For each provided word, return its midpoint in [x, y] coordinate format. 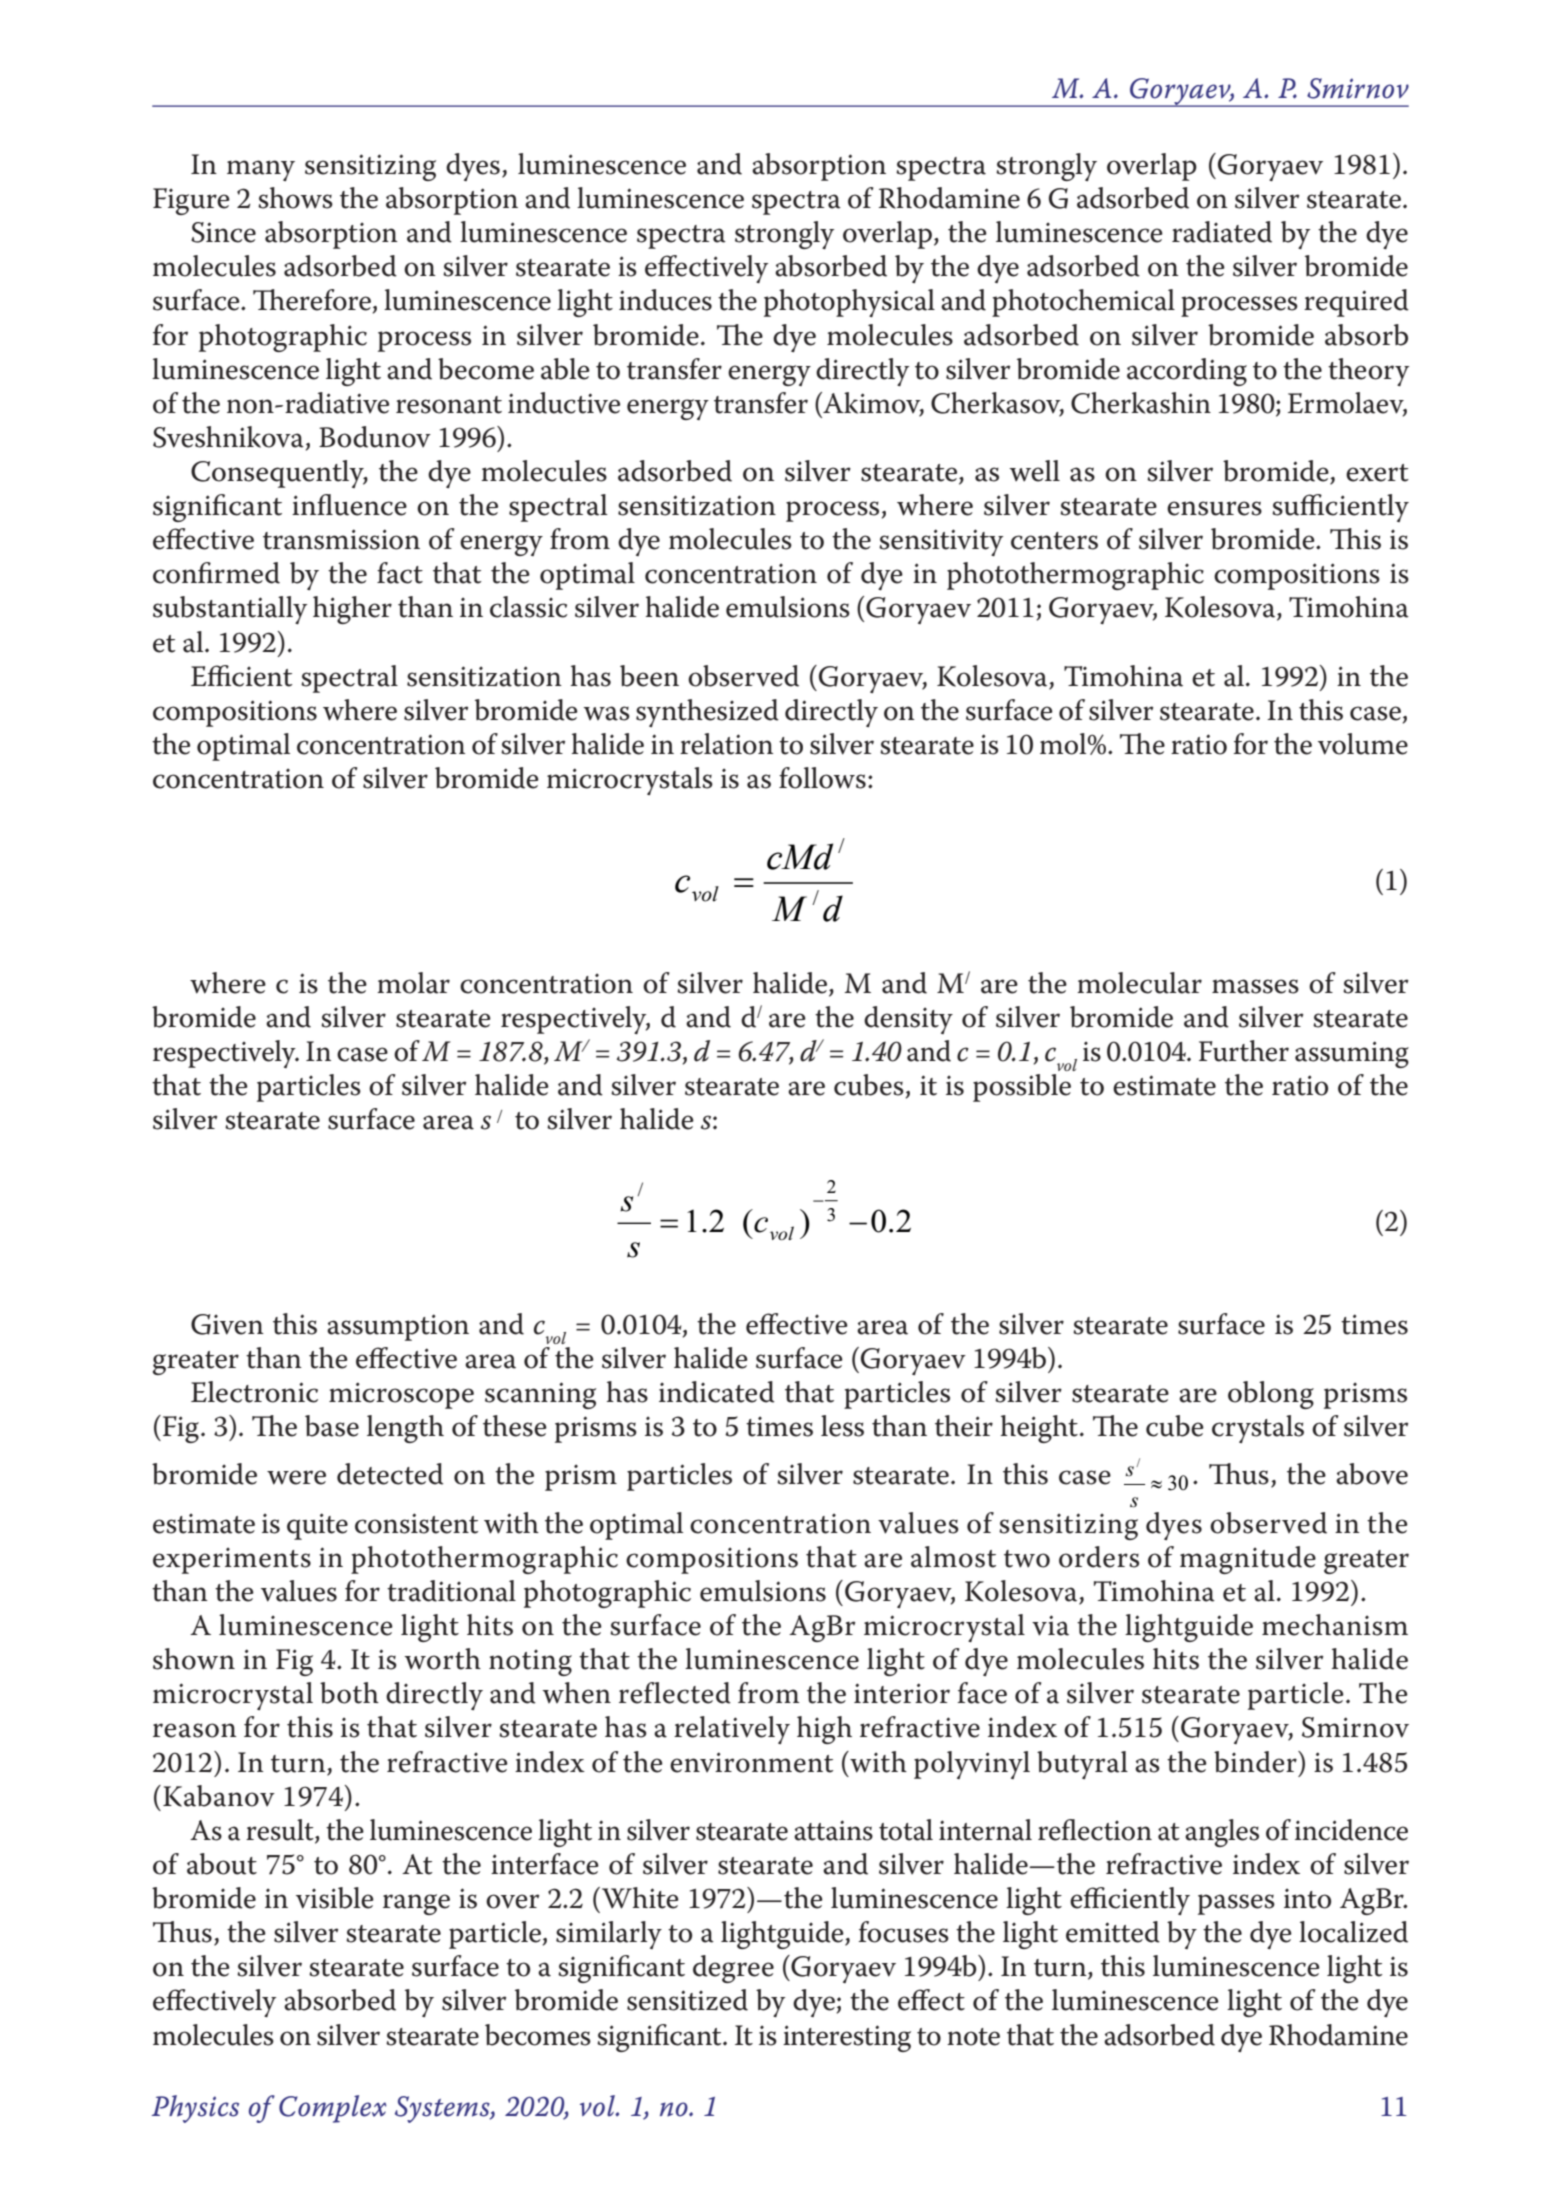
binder [1256, 1762]
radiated [1222, 232]
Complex [332, 2109]
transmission [341, 539]
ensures [1214, 508]
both [349, 1693]
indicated [717, 1392]
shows [295, 198]
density [908, 1020]
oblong [1271, 1395]
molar [413, 983]
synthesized [707, 713]
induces [665, 300]
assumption [398, 1327]
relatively [732, 1730]
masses [1255, 986]
